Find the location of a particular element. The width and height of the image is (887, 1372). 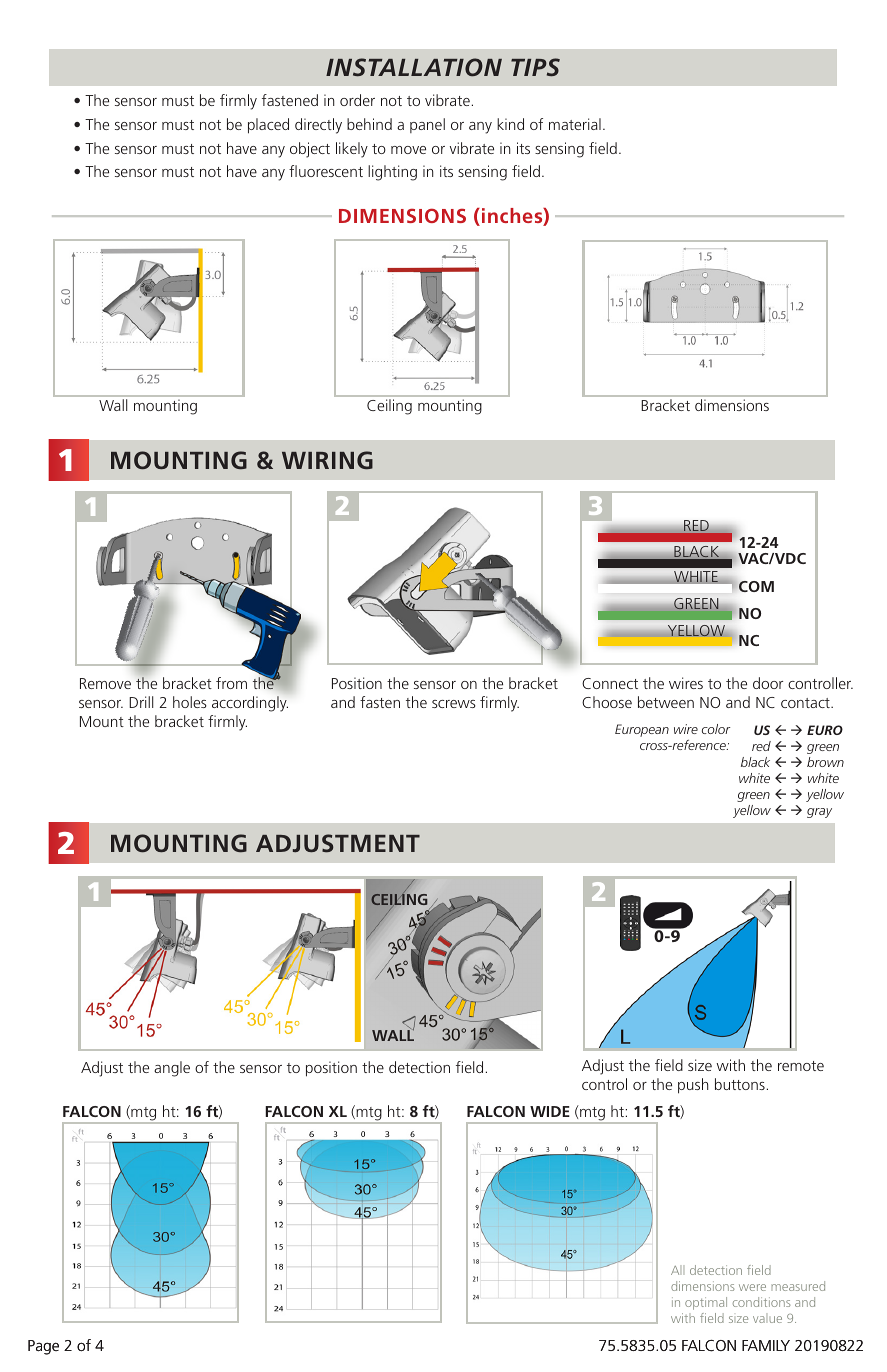

color is located at coordinates (716, 729).
